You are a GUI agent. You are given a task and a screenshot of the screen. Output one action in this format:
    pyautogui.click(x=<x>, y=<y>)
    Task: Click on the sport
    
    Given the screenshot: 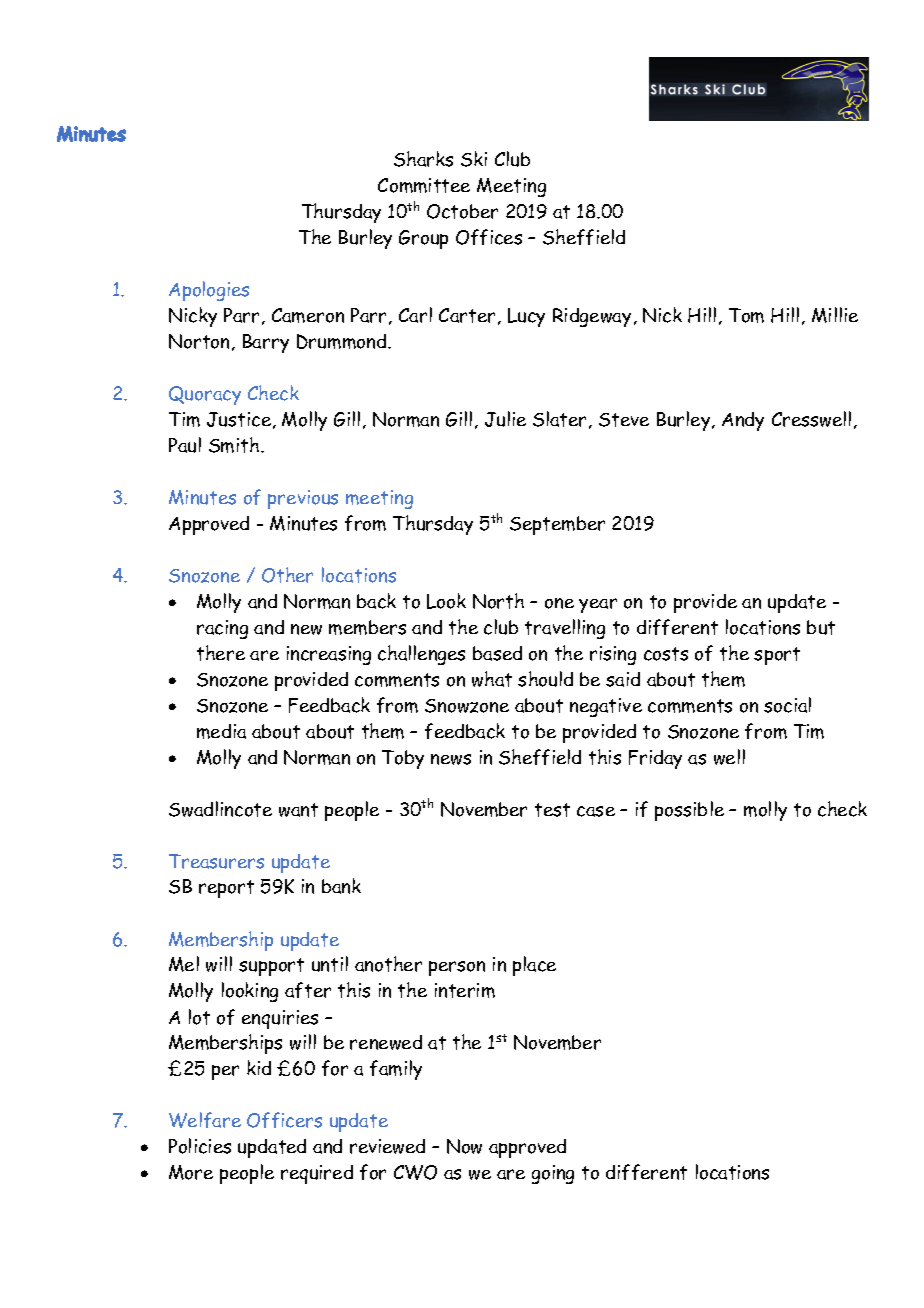 What is the action you would take?
    pyautogui.click(x=777, y=656)
